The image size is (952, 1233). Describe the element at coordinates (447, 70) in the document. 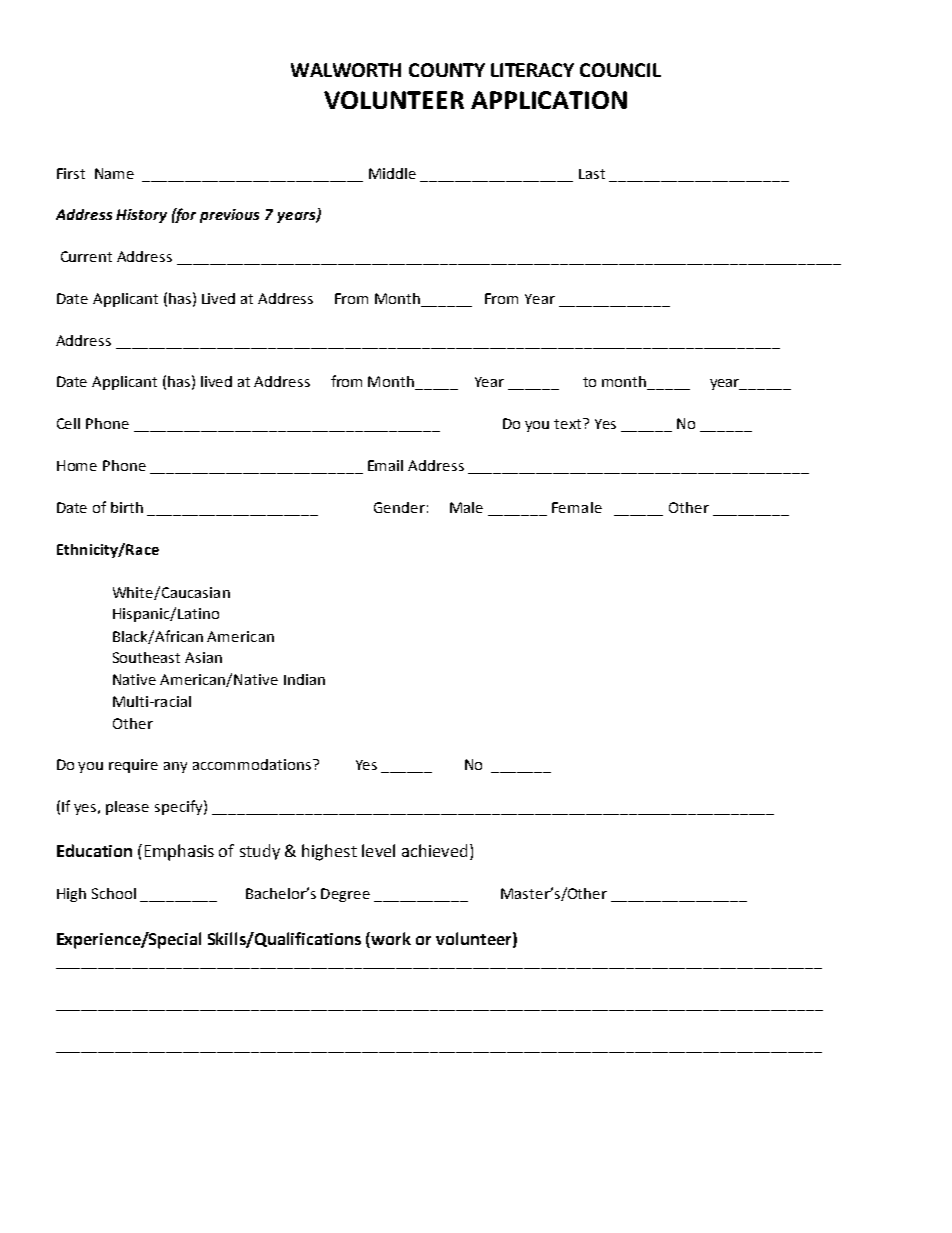

I see `COUNTY` at that location.
